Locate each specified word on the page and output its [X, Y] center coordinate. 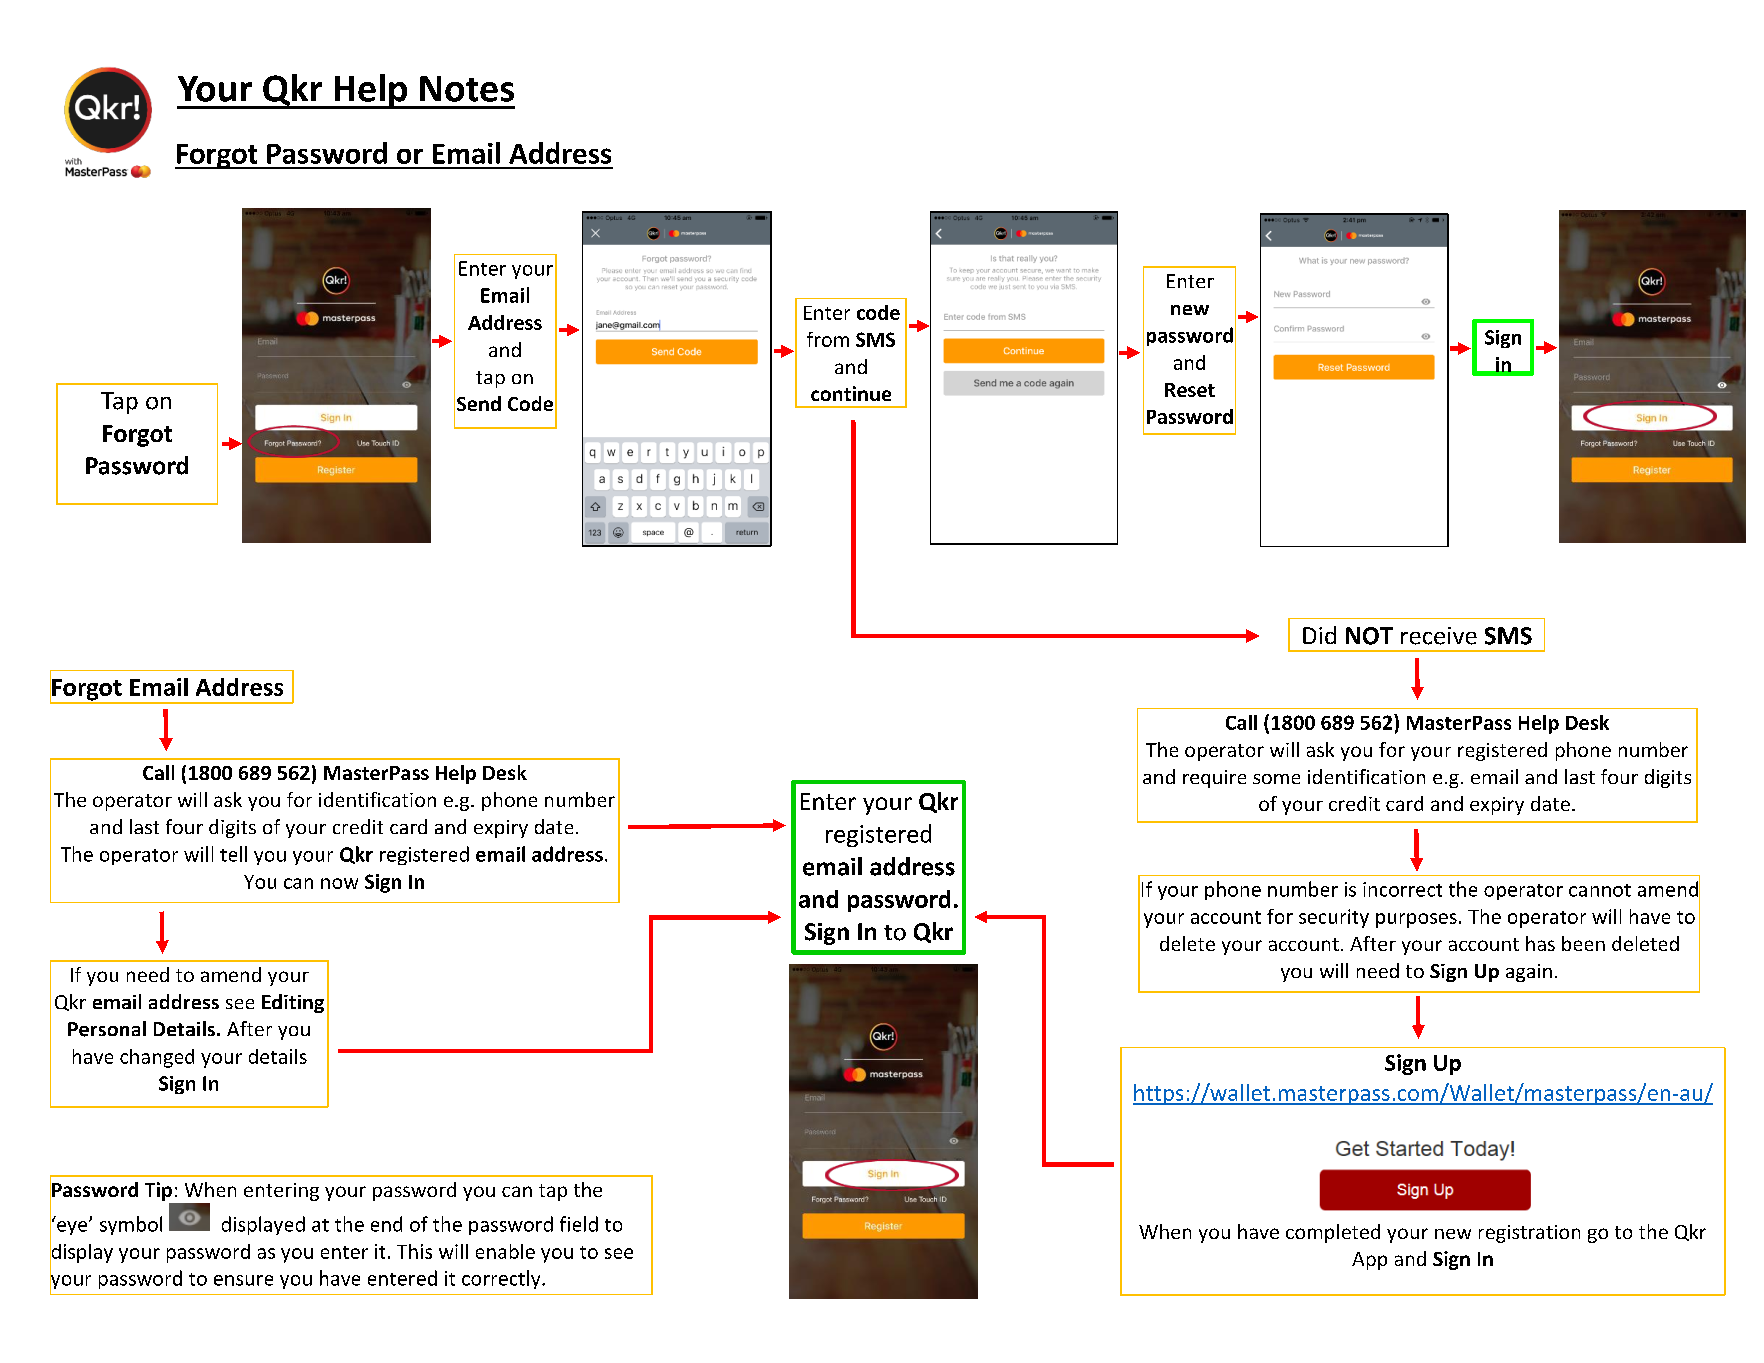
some [1276, 779]
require [1214, 779]
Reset [1190, 390]
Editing [293, 1003]
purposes [1416, 920]
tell [233, 854]
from [828, 339]
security [1334, 918]
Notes [467, 89]
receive [1439, 636]
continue [851, 393]
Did [1319, 635]
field [579, 1224]
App [1369, 1261]
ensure [243, 1280]
